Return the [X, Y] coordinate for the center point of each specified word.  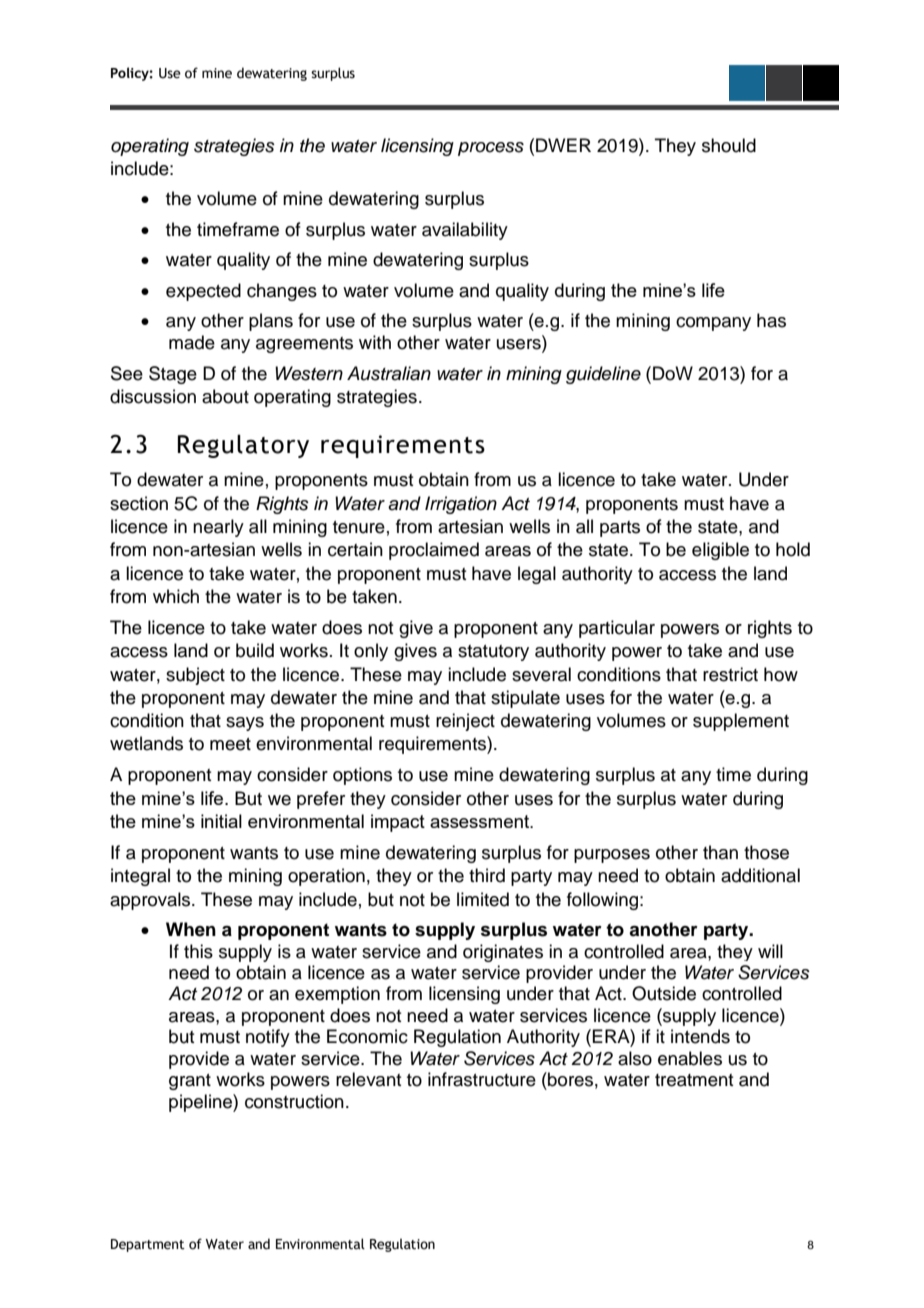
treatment [694, 1080]
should [729, 145]
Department [148, 1245]
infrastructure [482, 1079]
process [491, 149]
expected [203, 292]
